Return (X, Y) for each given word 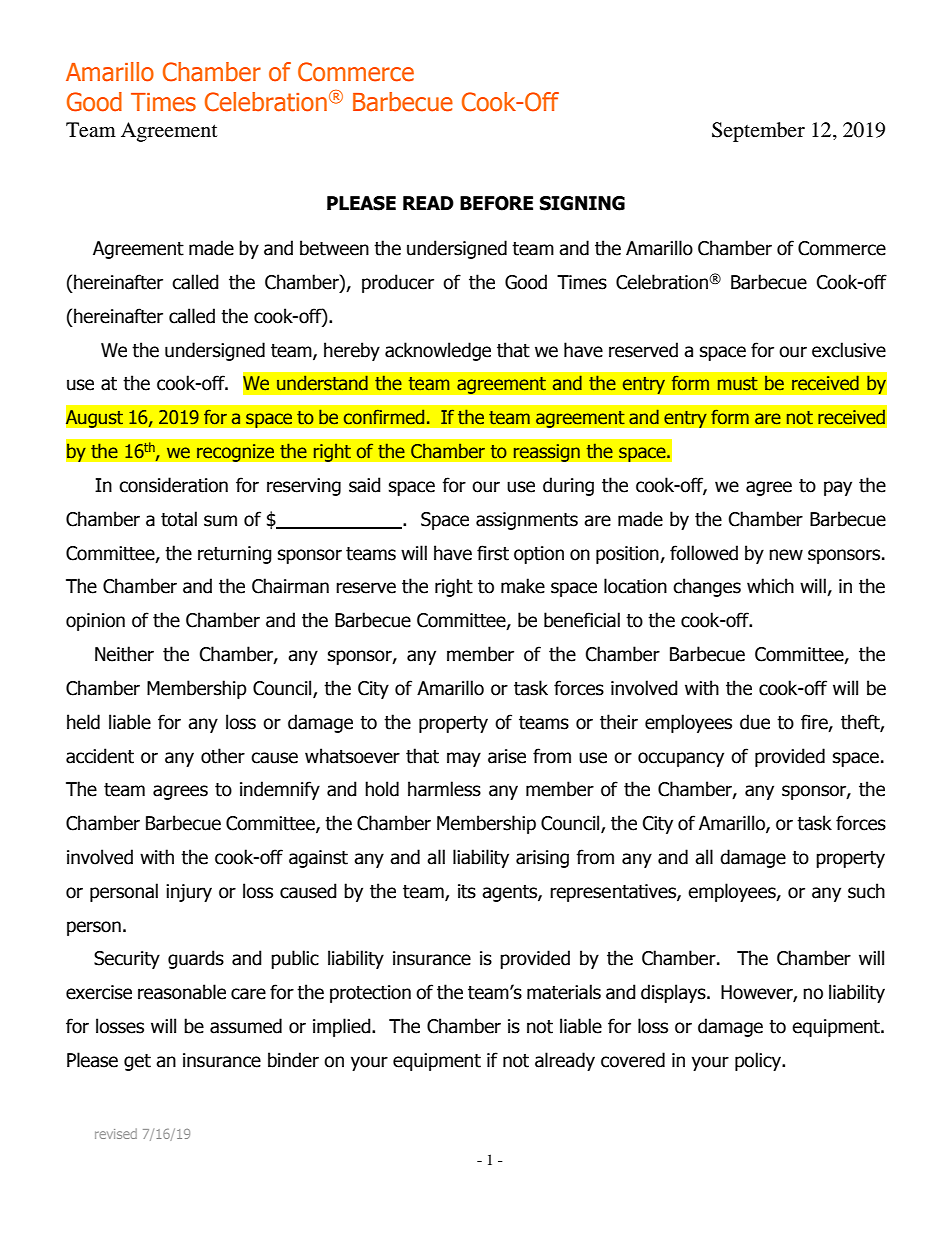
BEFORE (496, 203)
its (467, 891)
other (223, 756)
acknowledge (438, 351)
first (493, 553)
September (758, 132)
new (786, 555)
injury (189, 893)
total (179, 519)
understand (322, 383)
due (755, 722)
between (334, 248)
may (464, 759)
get (137, 1062)
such (866, 891)
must (738, 384)
